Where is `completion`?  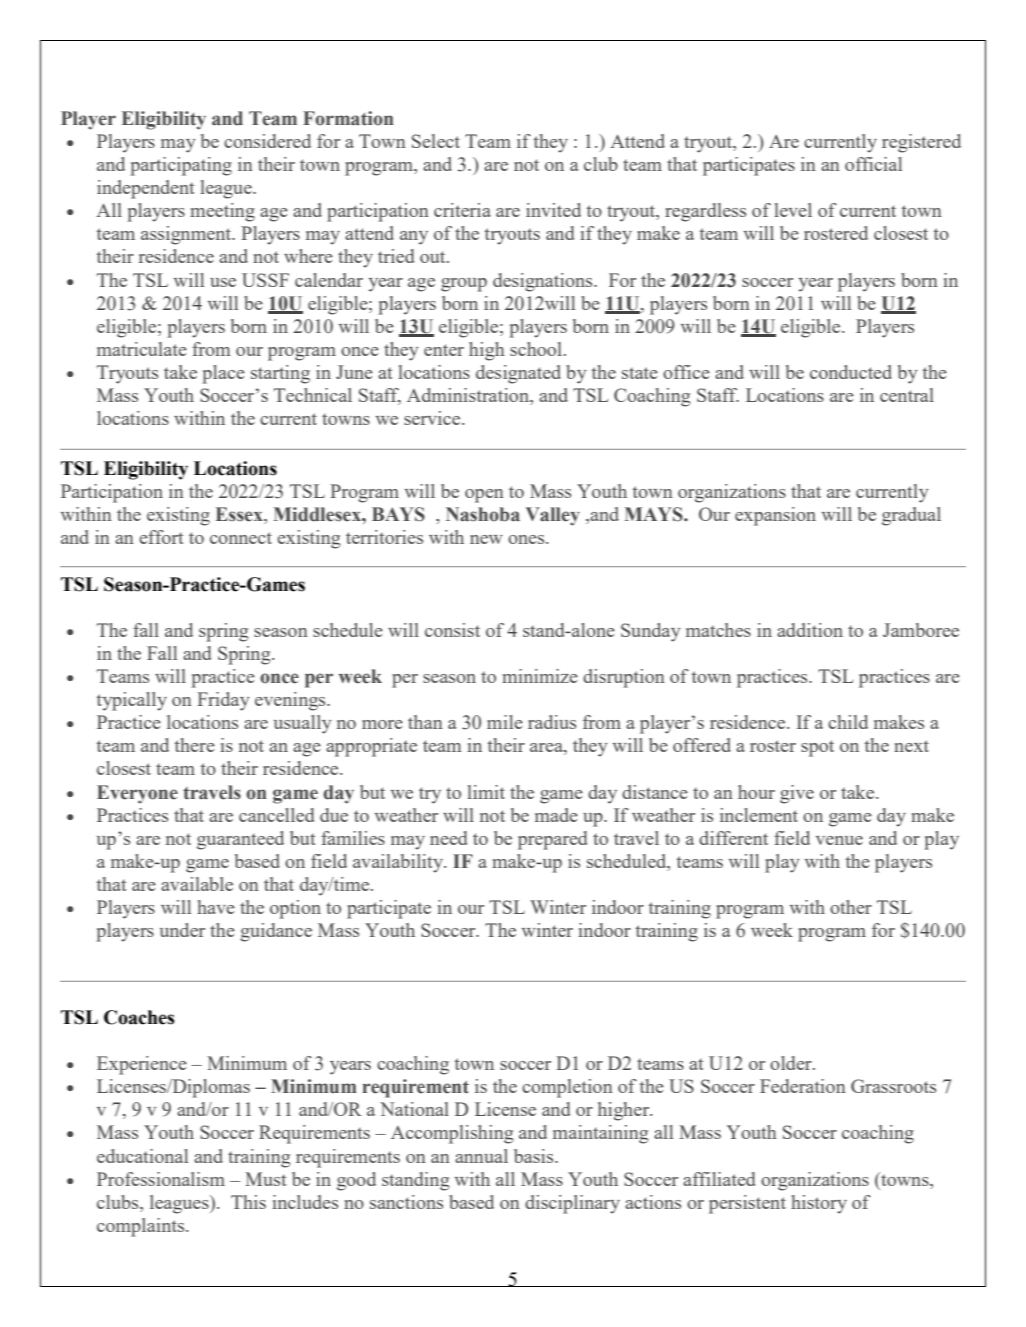 completion is located at coordinates (567, 1088).
